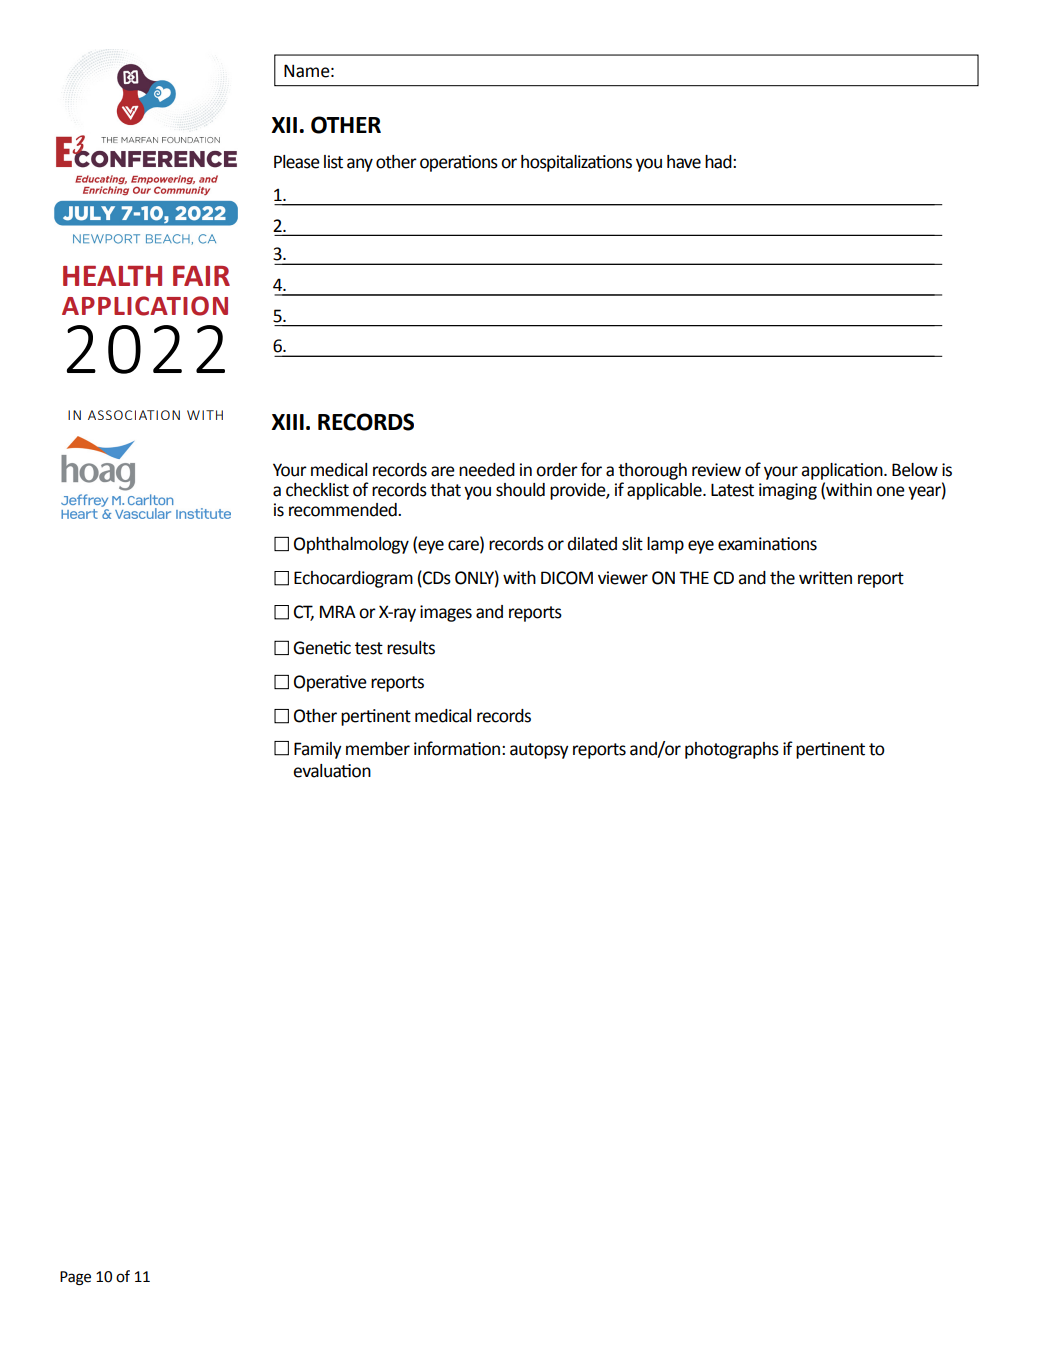 This screenshot has height=1349, width=1042. Describe the element at coordinates (732, 750) in the screenshot. I see `photographs` at that location.
